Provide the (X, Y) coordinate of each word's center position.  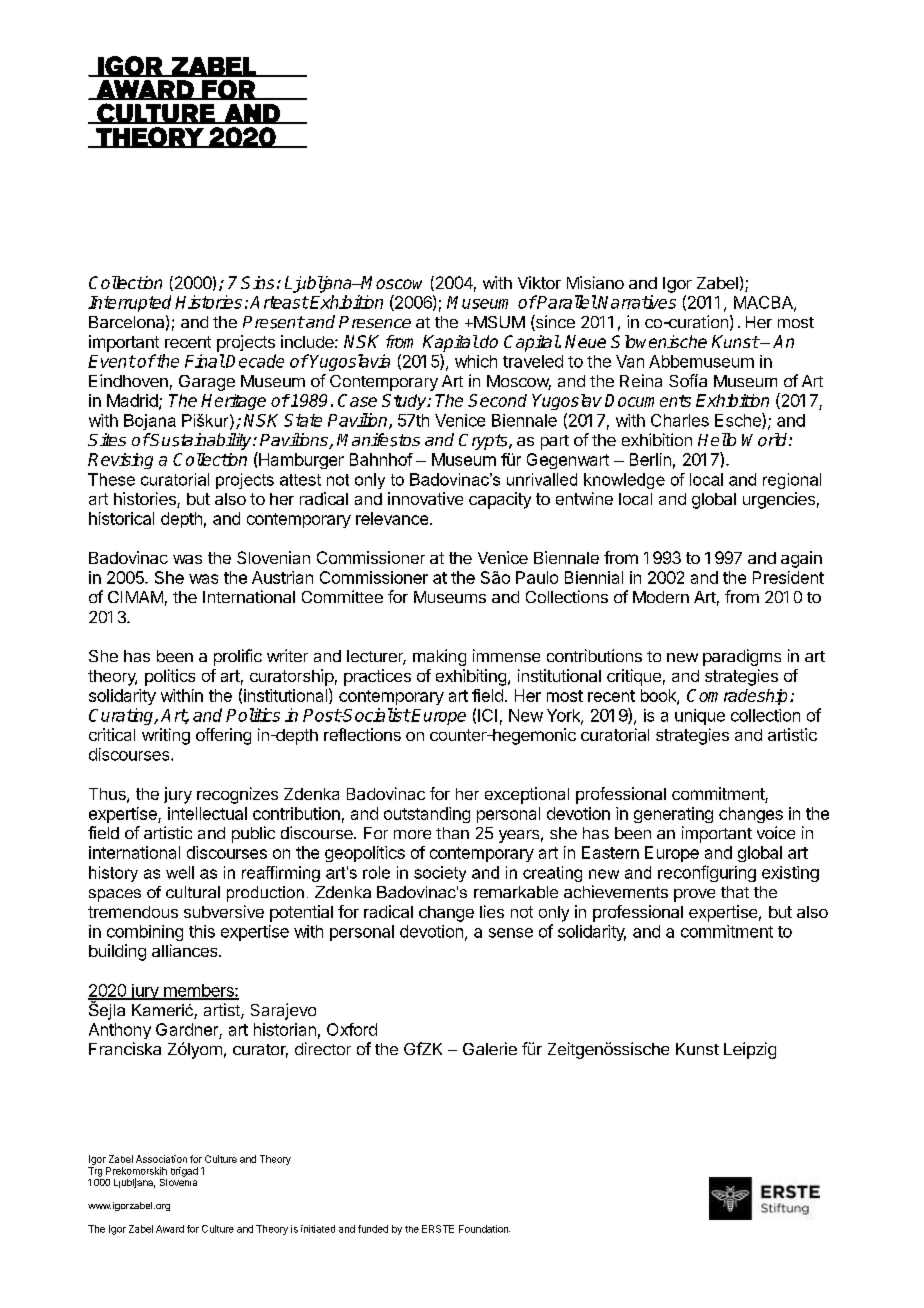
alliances (186, 950)
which (476, 361)
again (801, 559)
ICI (487, 715)
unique (700, 717)
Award (170, 1229)
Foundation (484, 1229)
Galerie (490, 1048)
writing (166, 736)
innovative (425, 498)
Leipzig (750, 1050)
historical (121, 518)
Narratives (637, 302)
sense (511, 933)
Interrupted (129, 303)
